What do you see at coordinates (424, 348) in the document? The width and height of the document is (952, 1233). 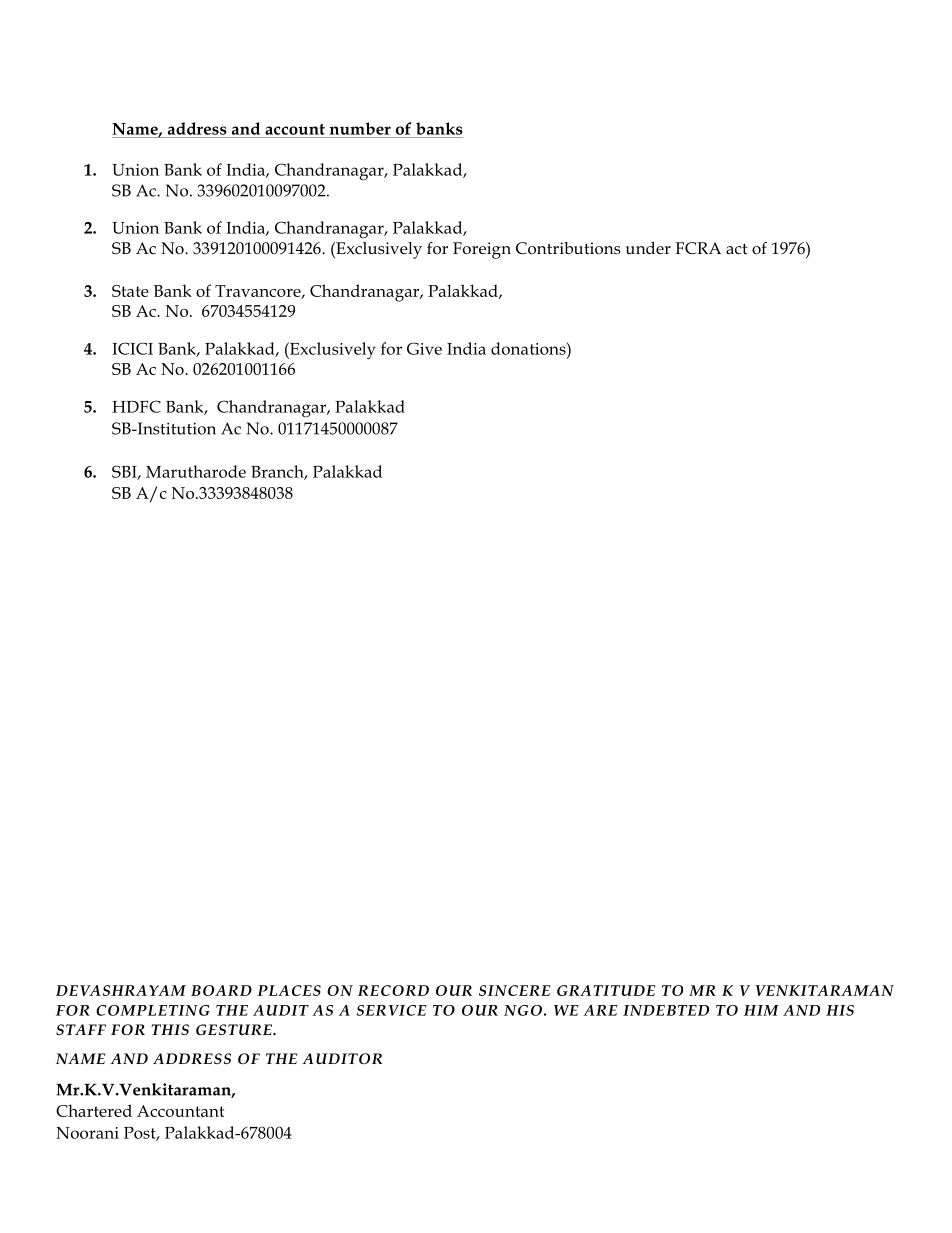 I see `Give` at bounding box center [424, 348].
